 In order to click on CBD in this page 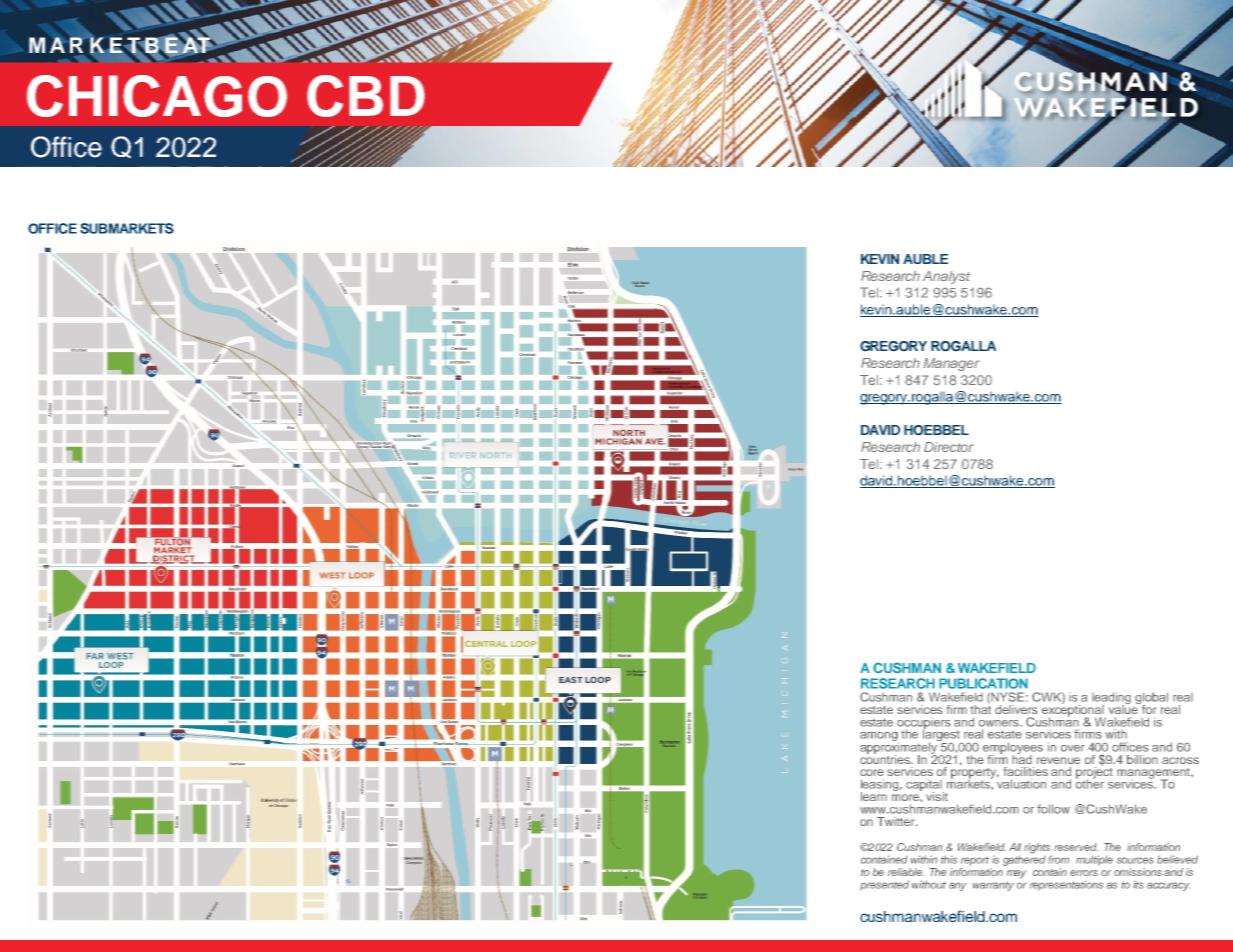, I will do `click(366, 96)`.
